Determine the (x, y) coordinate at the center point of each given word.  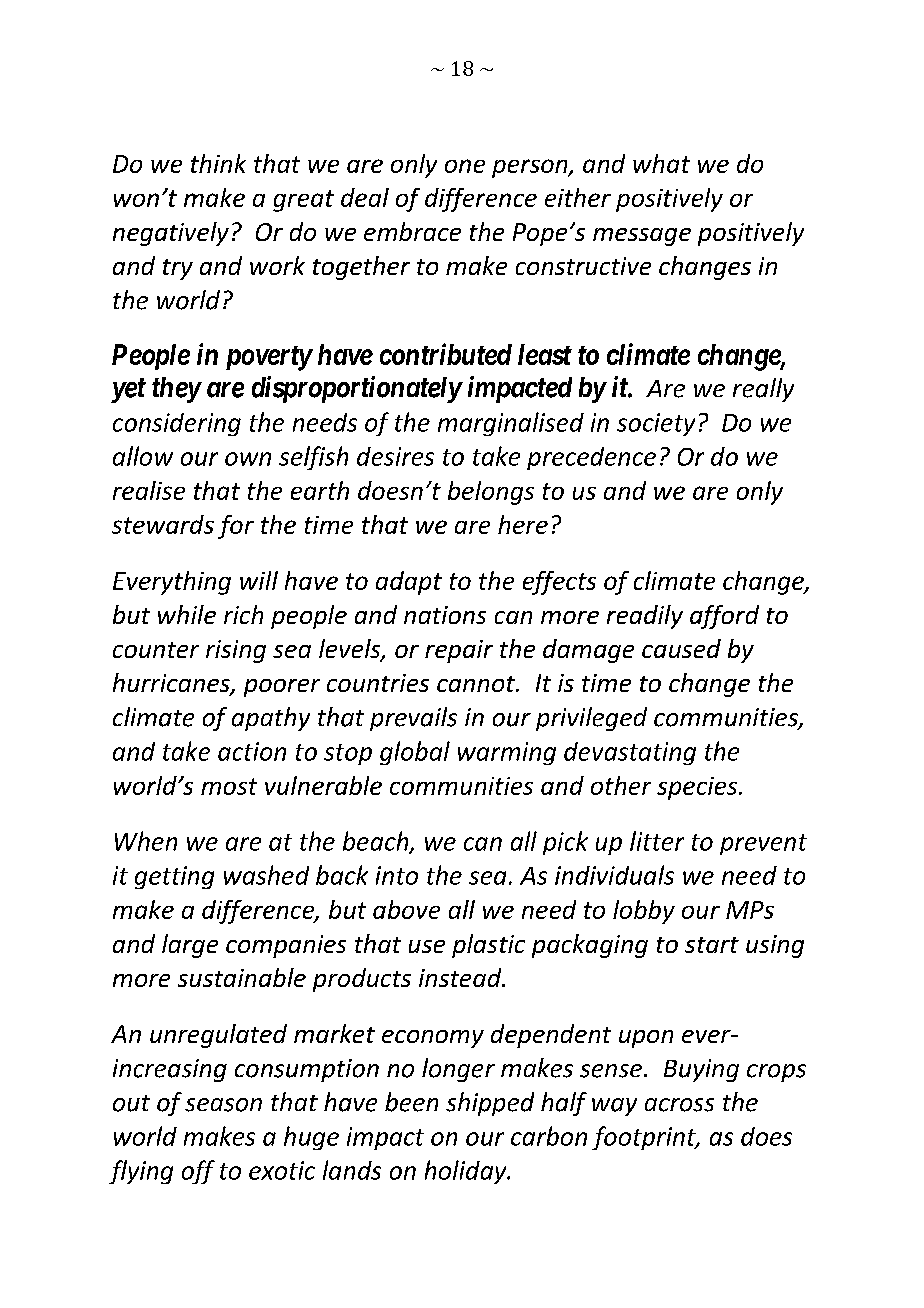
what (661, 163)
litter (657, 841)
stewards (163, 524)
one (465, 166)
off (198, 1172)
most (229, 786)
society (656, 424)
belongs (491, 493)
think (218, 163)
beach (377, 842)
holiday (467, 1172)
